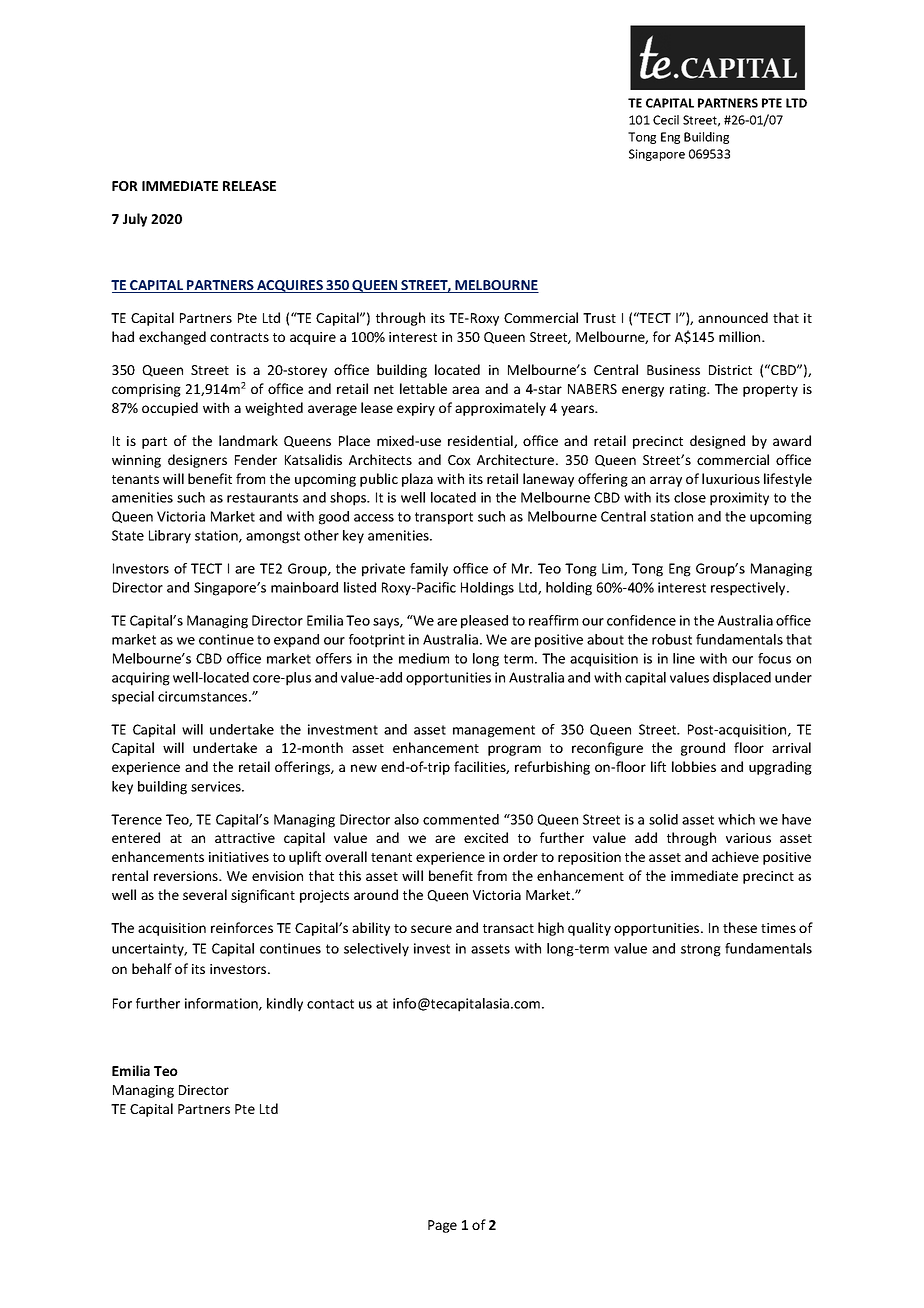 The width and height of the page is (924, 1308). I want to click on achieve, so click(735, 856).
